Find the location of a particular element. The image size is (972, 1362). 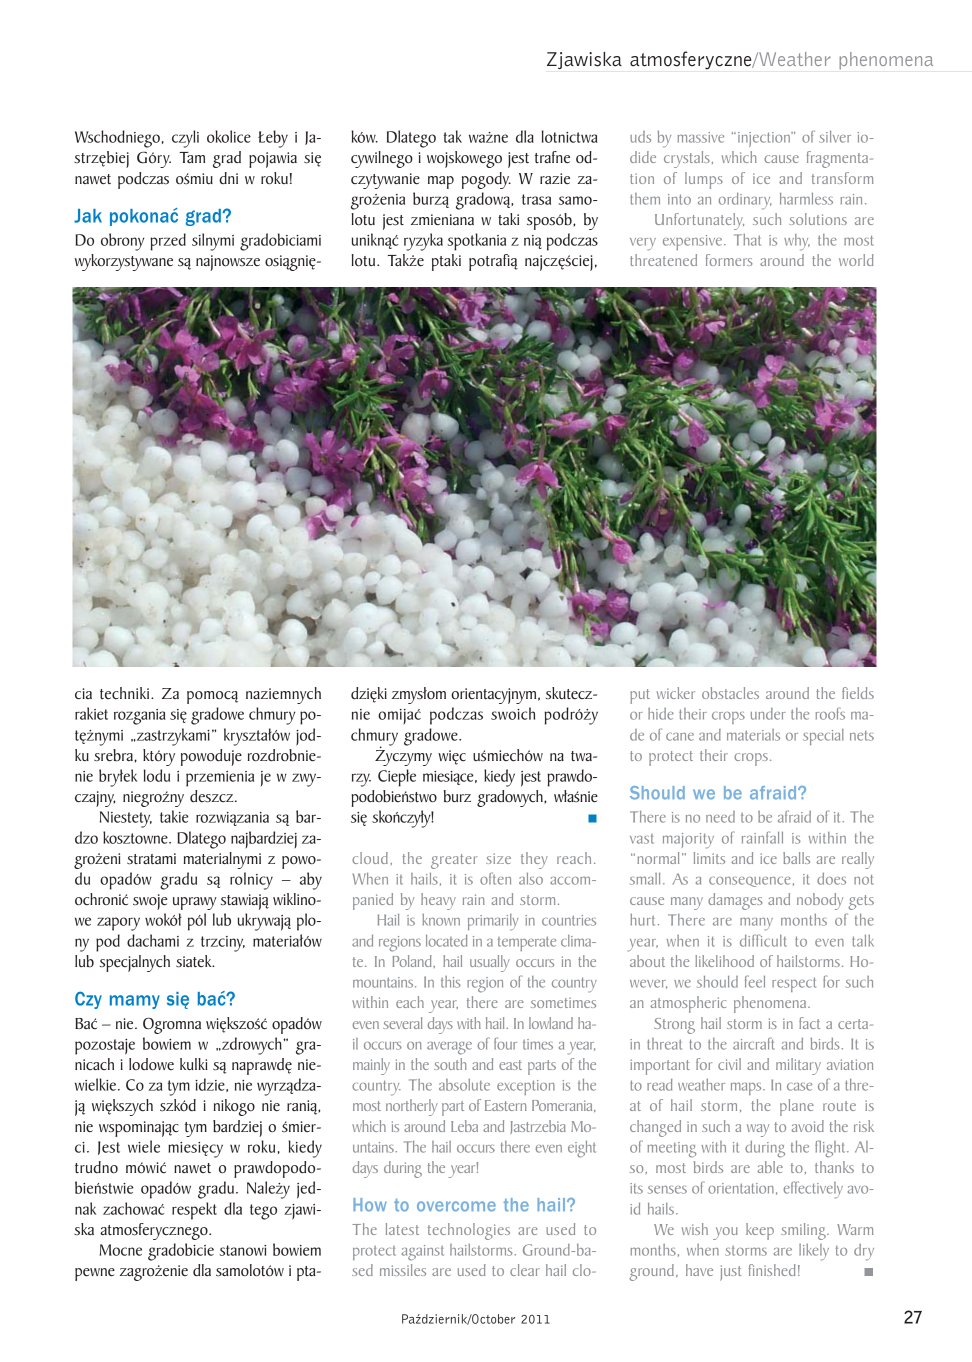

wiele is located at coordinates (144, 1146).
